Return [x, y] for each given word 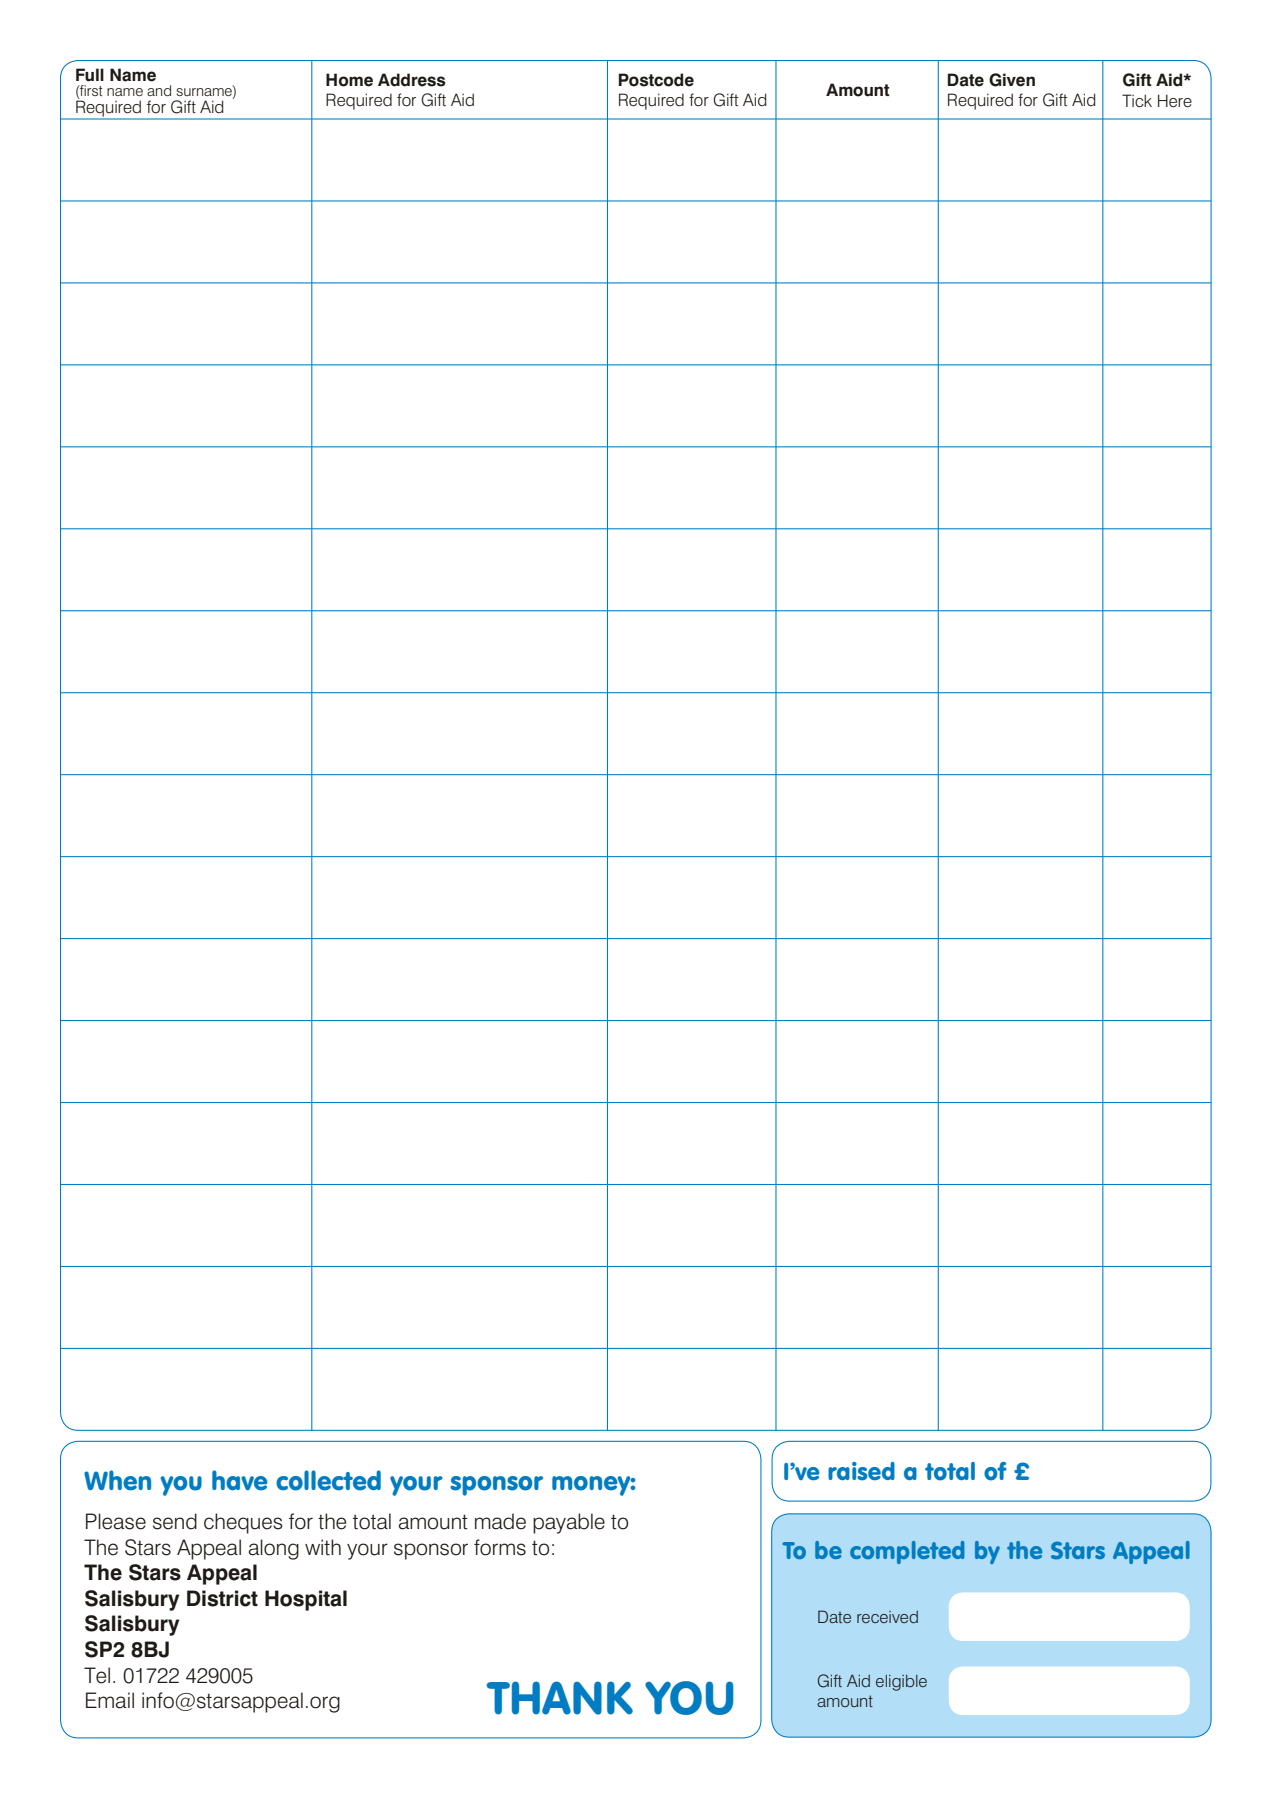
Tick [1137, 100]
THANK [560, 1698]
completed [907, 1552]
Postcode [656, 80]
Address [412, 80]
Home [349, 80]
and [159, 90]
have [240, 1480]
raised [861, 1471]
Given [1012, 80]
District [222, 1598]
